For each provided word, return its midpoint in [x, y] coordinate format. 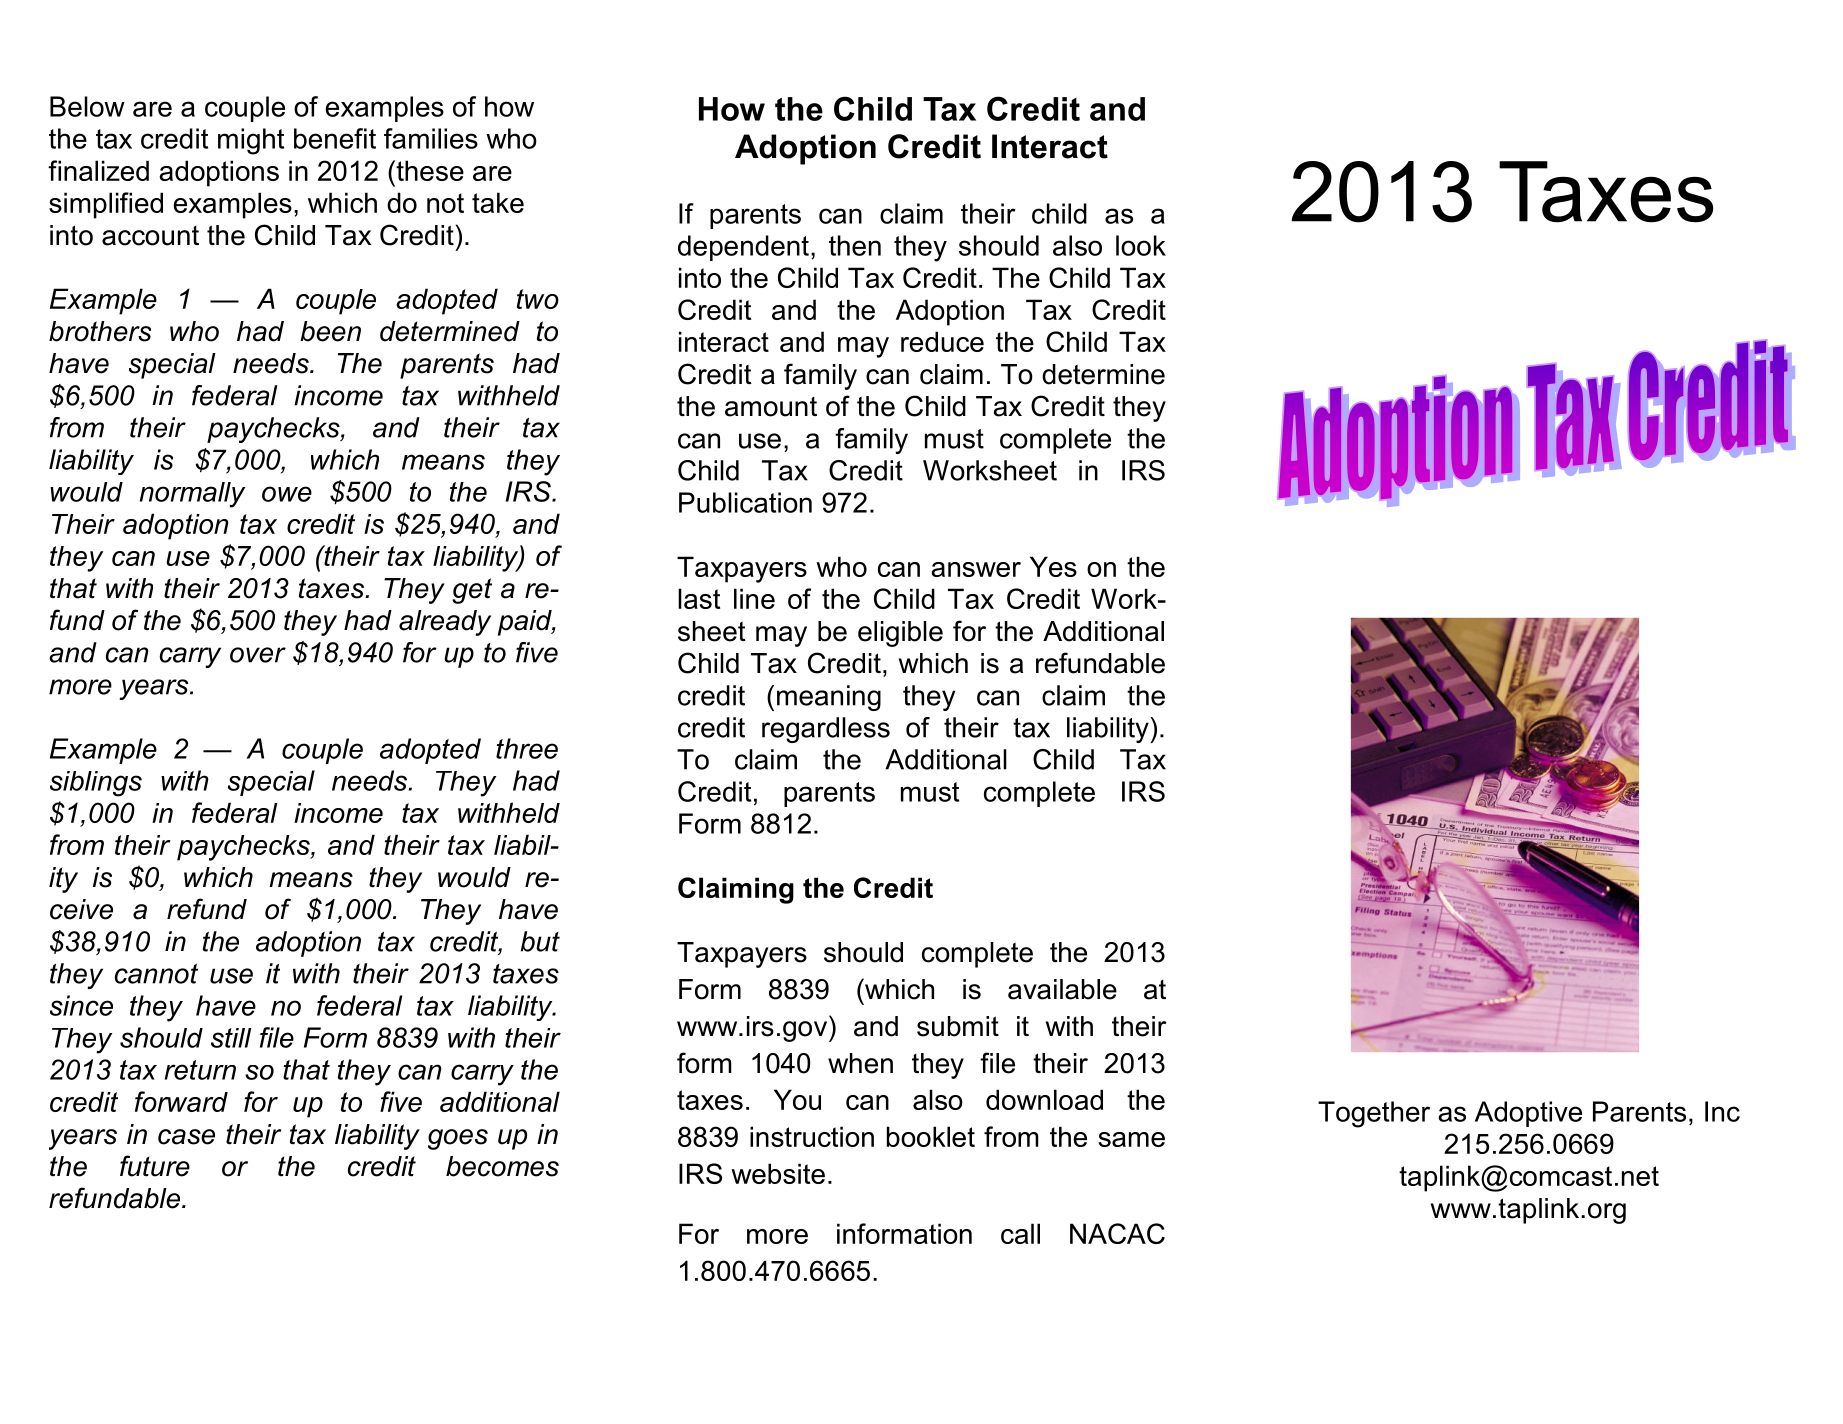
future [155, 1166]
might [251, 141]
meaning [829, 698]
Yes [1053, 566]
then [855, 245]
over [258, 655]
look [1141, 245]
